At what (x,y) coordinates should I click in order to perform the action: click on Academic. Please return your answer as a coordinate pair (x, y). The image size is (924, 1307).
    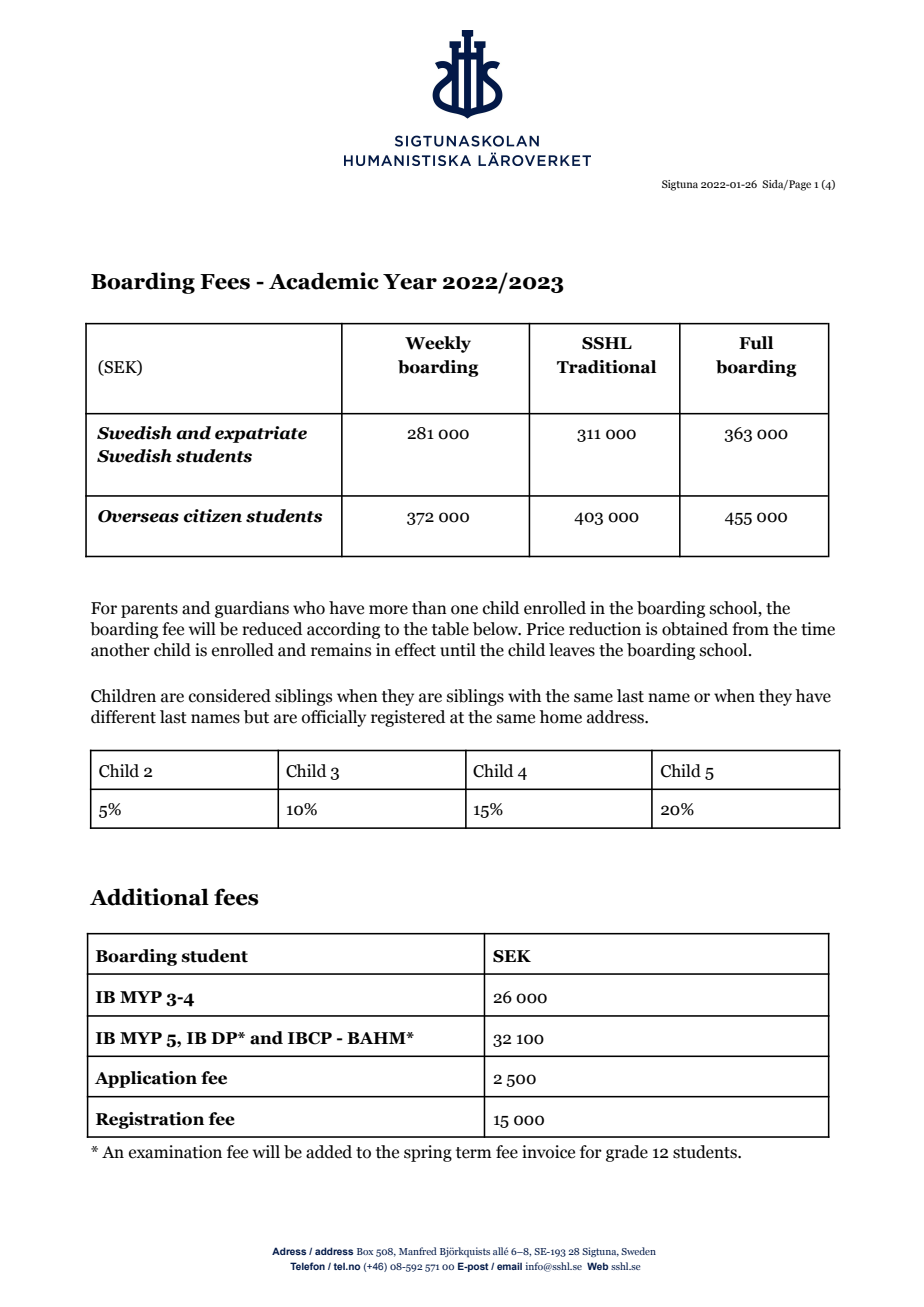
    Looking at the image, I should click on (324, 281).
